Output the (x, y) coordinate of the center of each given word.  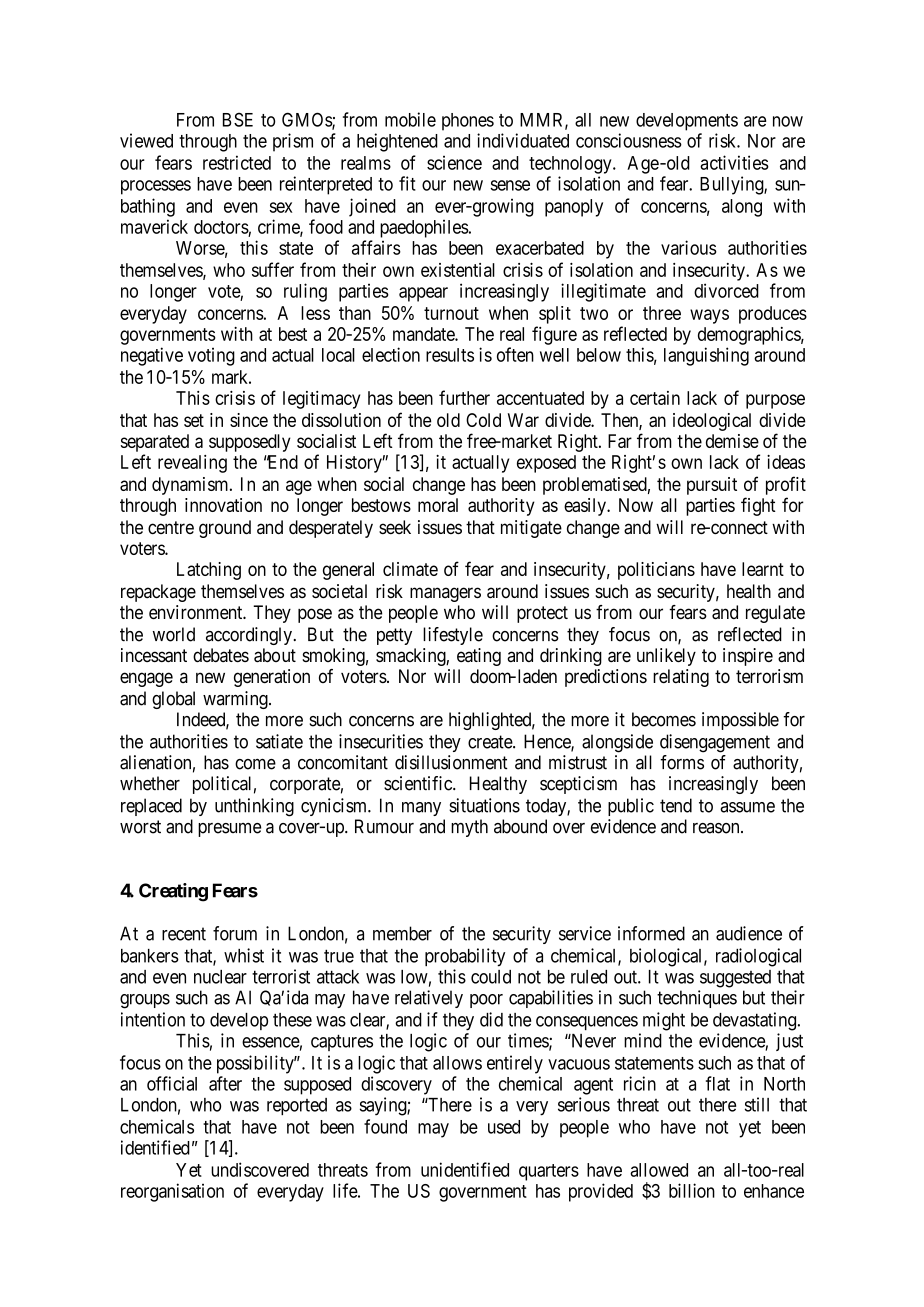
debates (221, 655)
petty (394, 636)
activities (734, 162)
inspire (748, 657)
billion (692, 1190)
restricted (237, 162)
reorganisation (172, 1192)
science (454, 163)
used (504, 1127)
